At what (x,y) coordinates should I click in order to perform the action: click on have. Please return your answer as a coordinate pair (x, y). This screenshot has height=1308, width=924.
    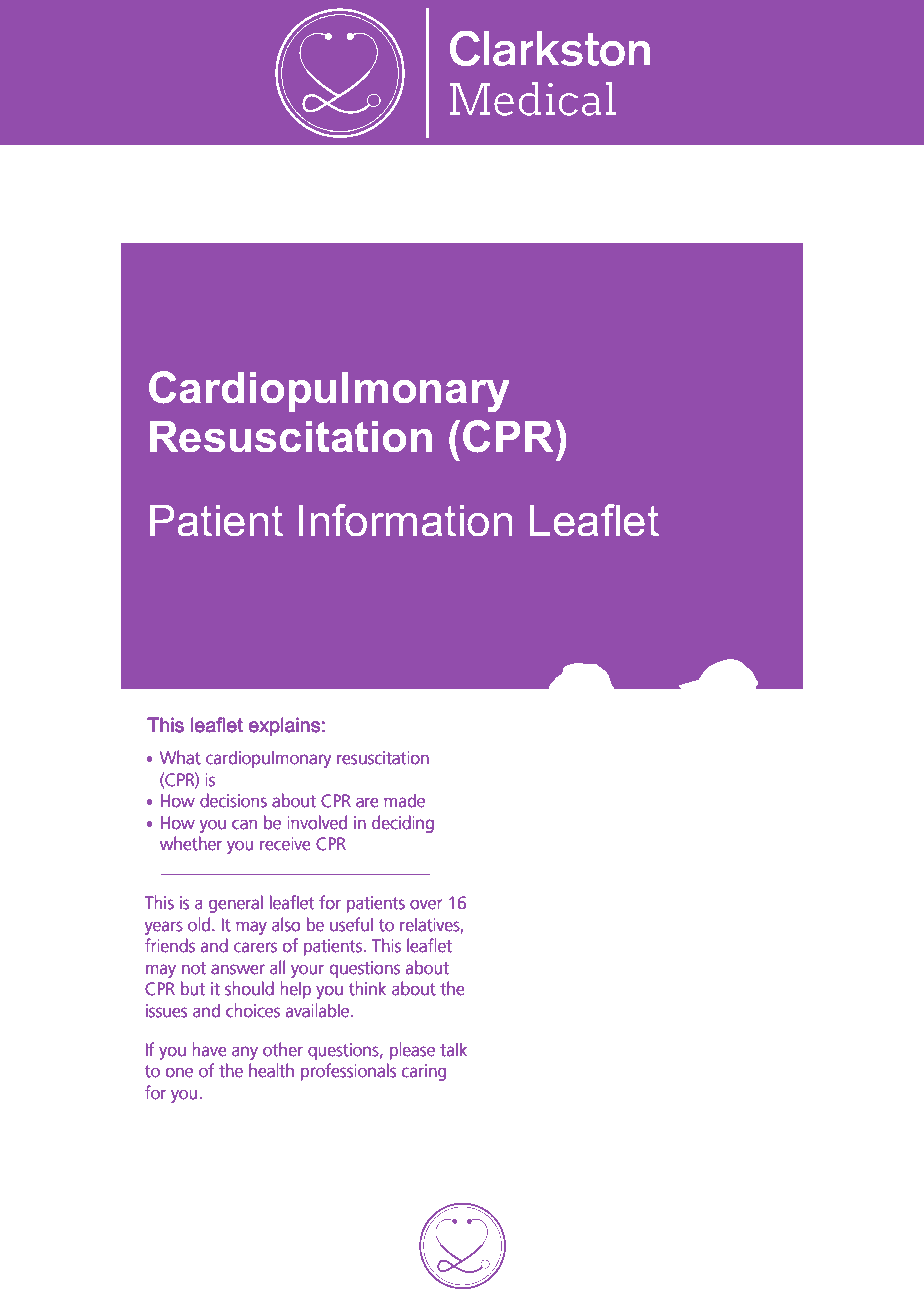
    Looking at the image, I should click on (209, 1049).
